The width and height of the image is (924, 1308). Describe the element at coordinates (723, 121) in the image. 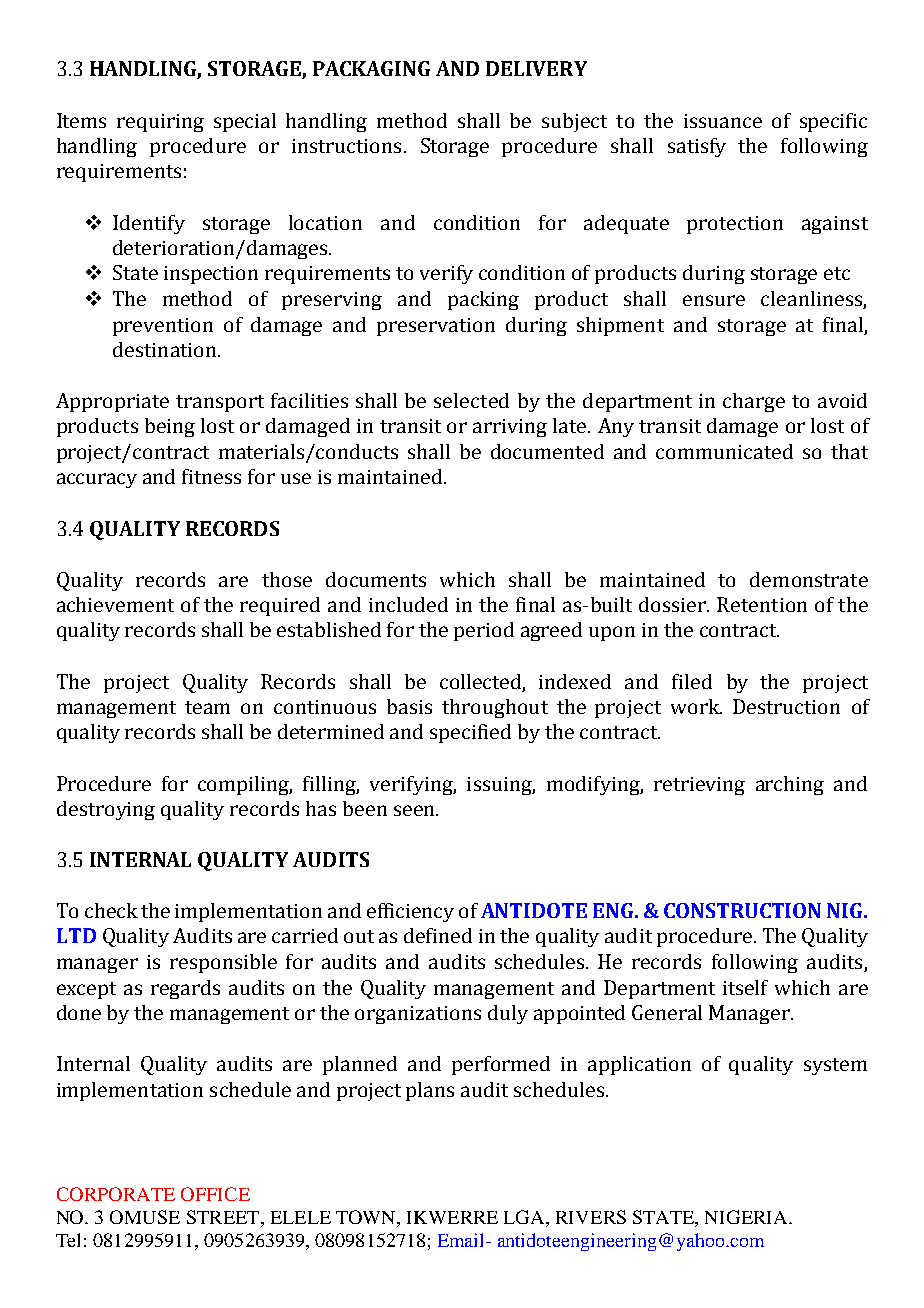

I see `issuance` at that location.
